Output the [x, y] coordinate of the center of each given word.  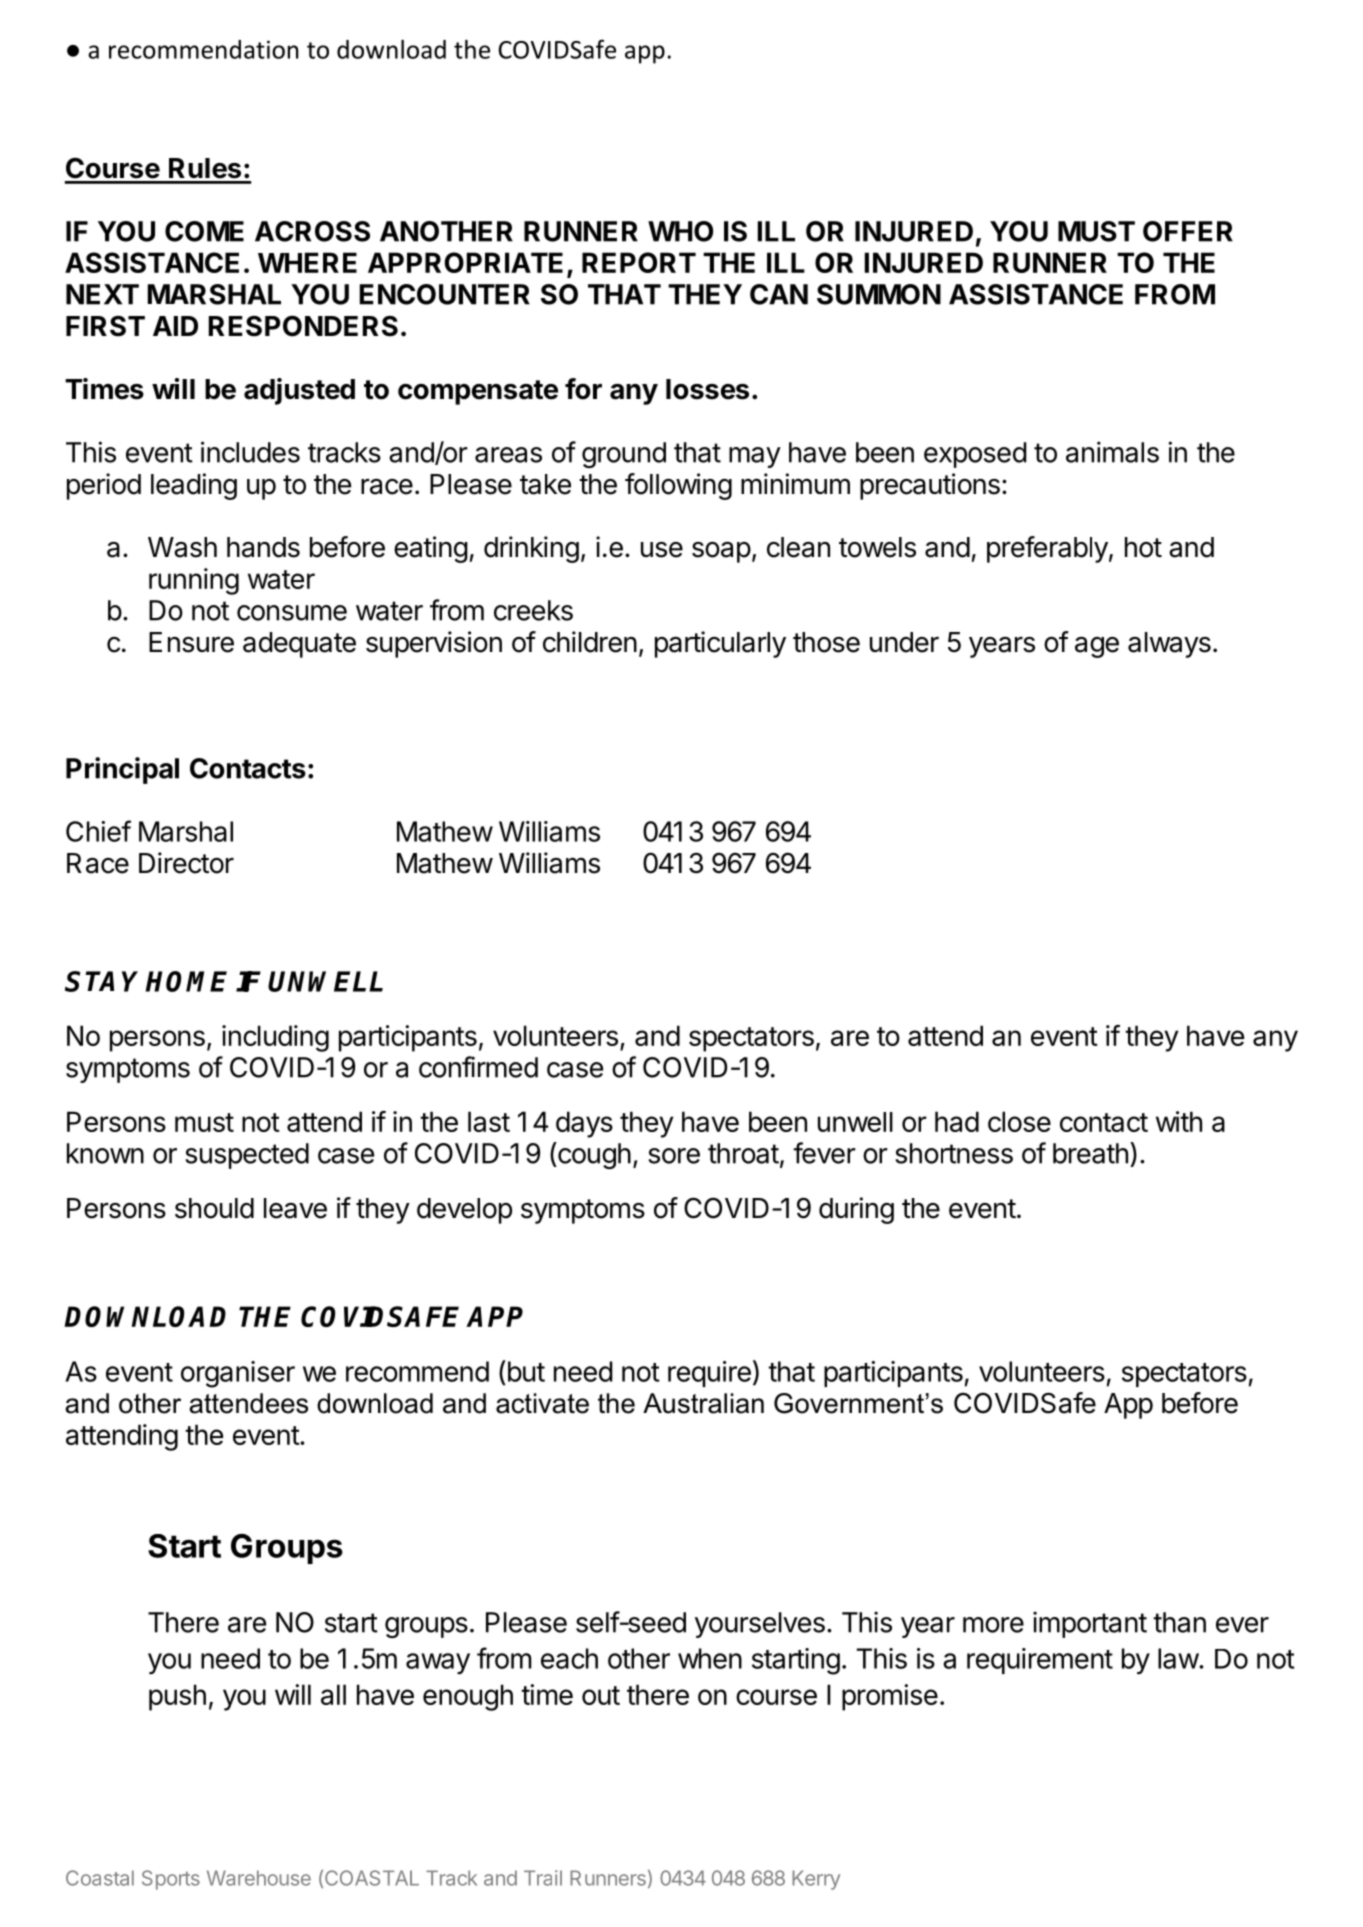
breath [1090, 1153]
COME [204, 231]
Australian [703, 1403]
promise [890, 1697]
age [1097, 647]
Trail [543, 1878]
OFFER [1188, 231]
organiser [238, 1374]
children [590, 642]
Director [186, 863]
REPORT [639, 262]
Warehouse [259, 1878]
